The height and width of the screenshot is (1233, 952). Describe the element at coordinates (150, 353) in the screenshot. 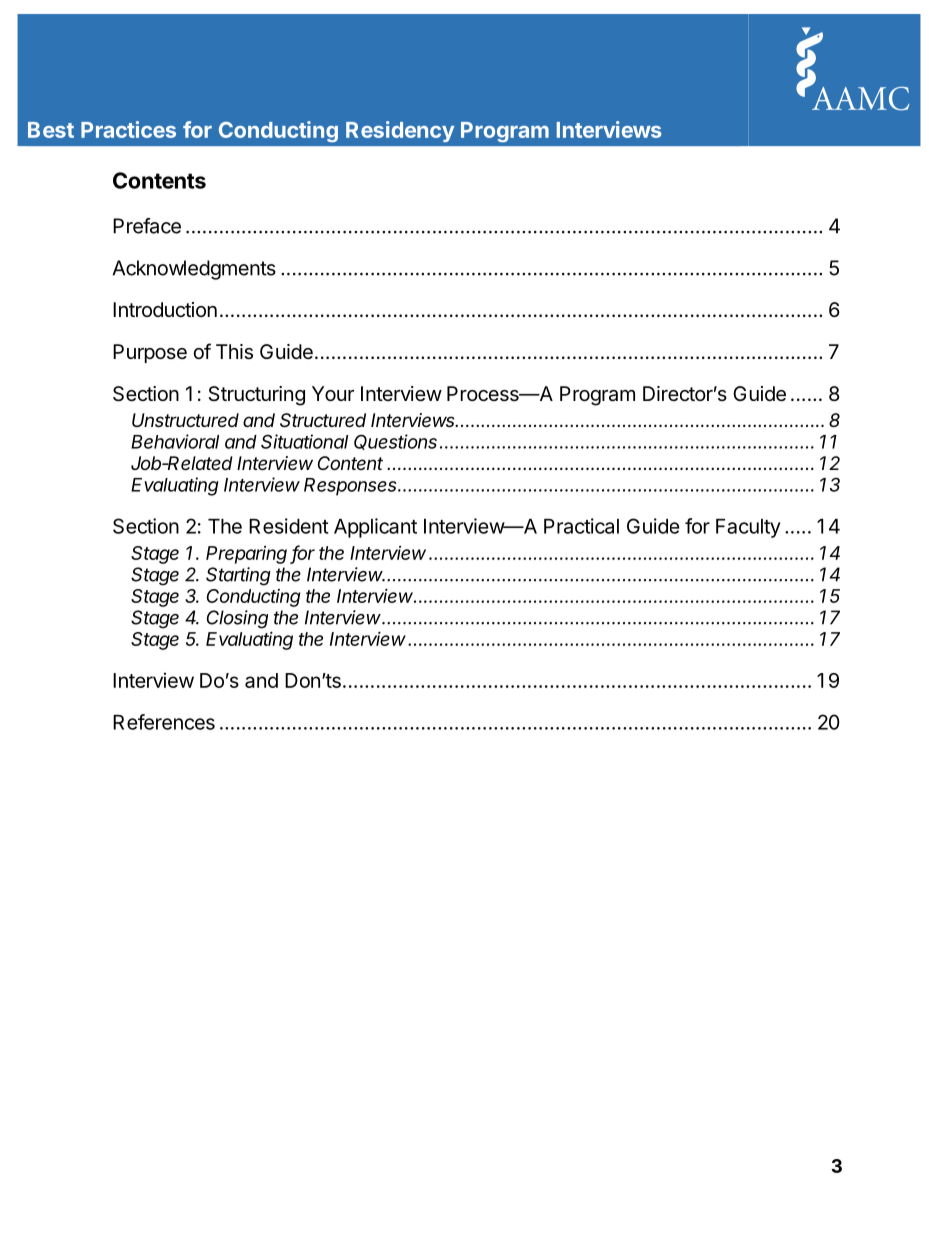

I see `Purpose` at that location.
